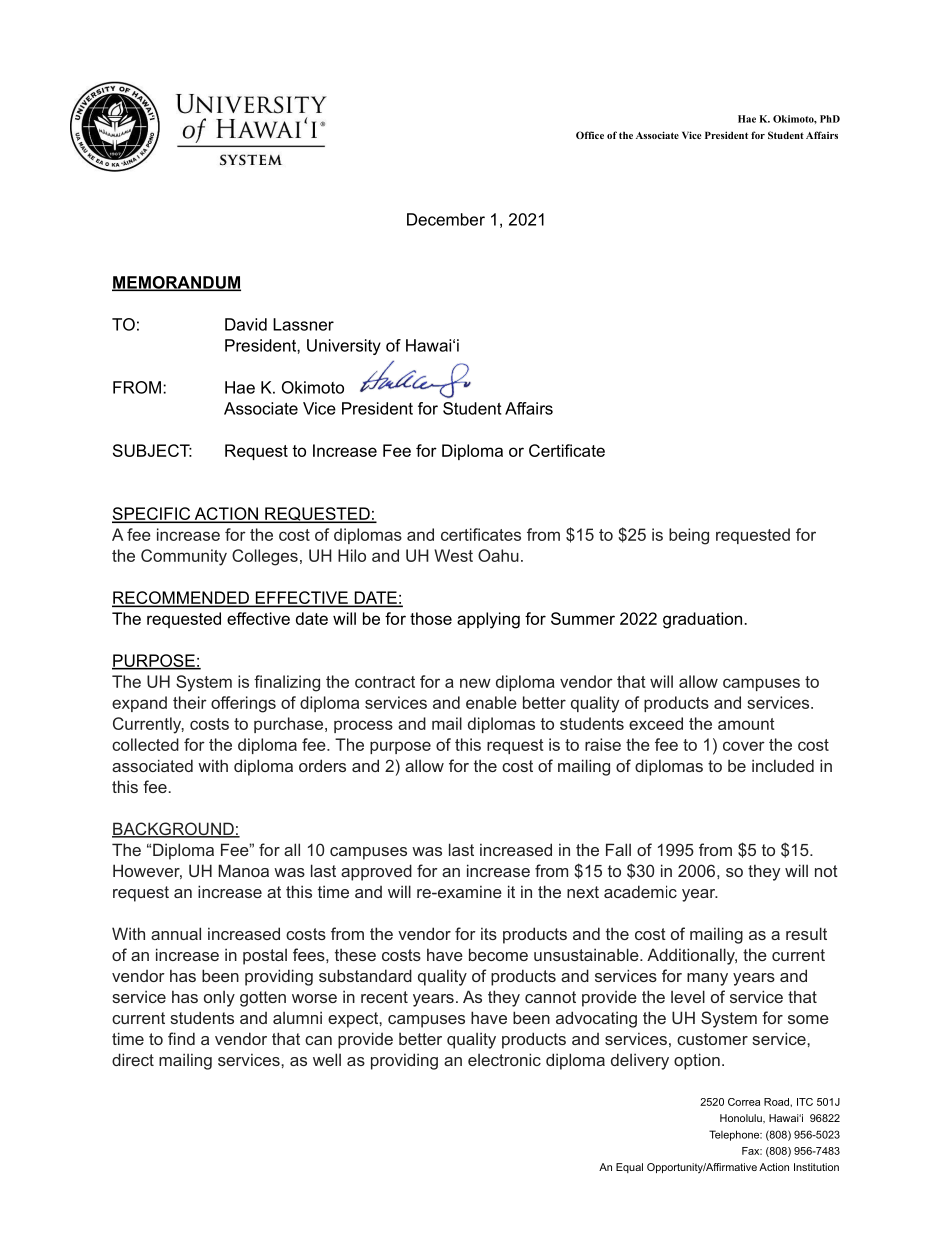  Describe the element at coordinates (190, 702) in the page. I see `their` at that location.
